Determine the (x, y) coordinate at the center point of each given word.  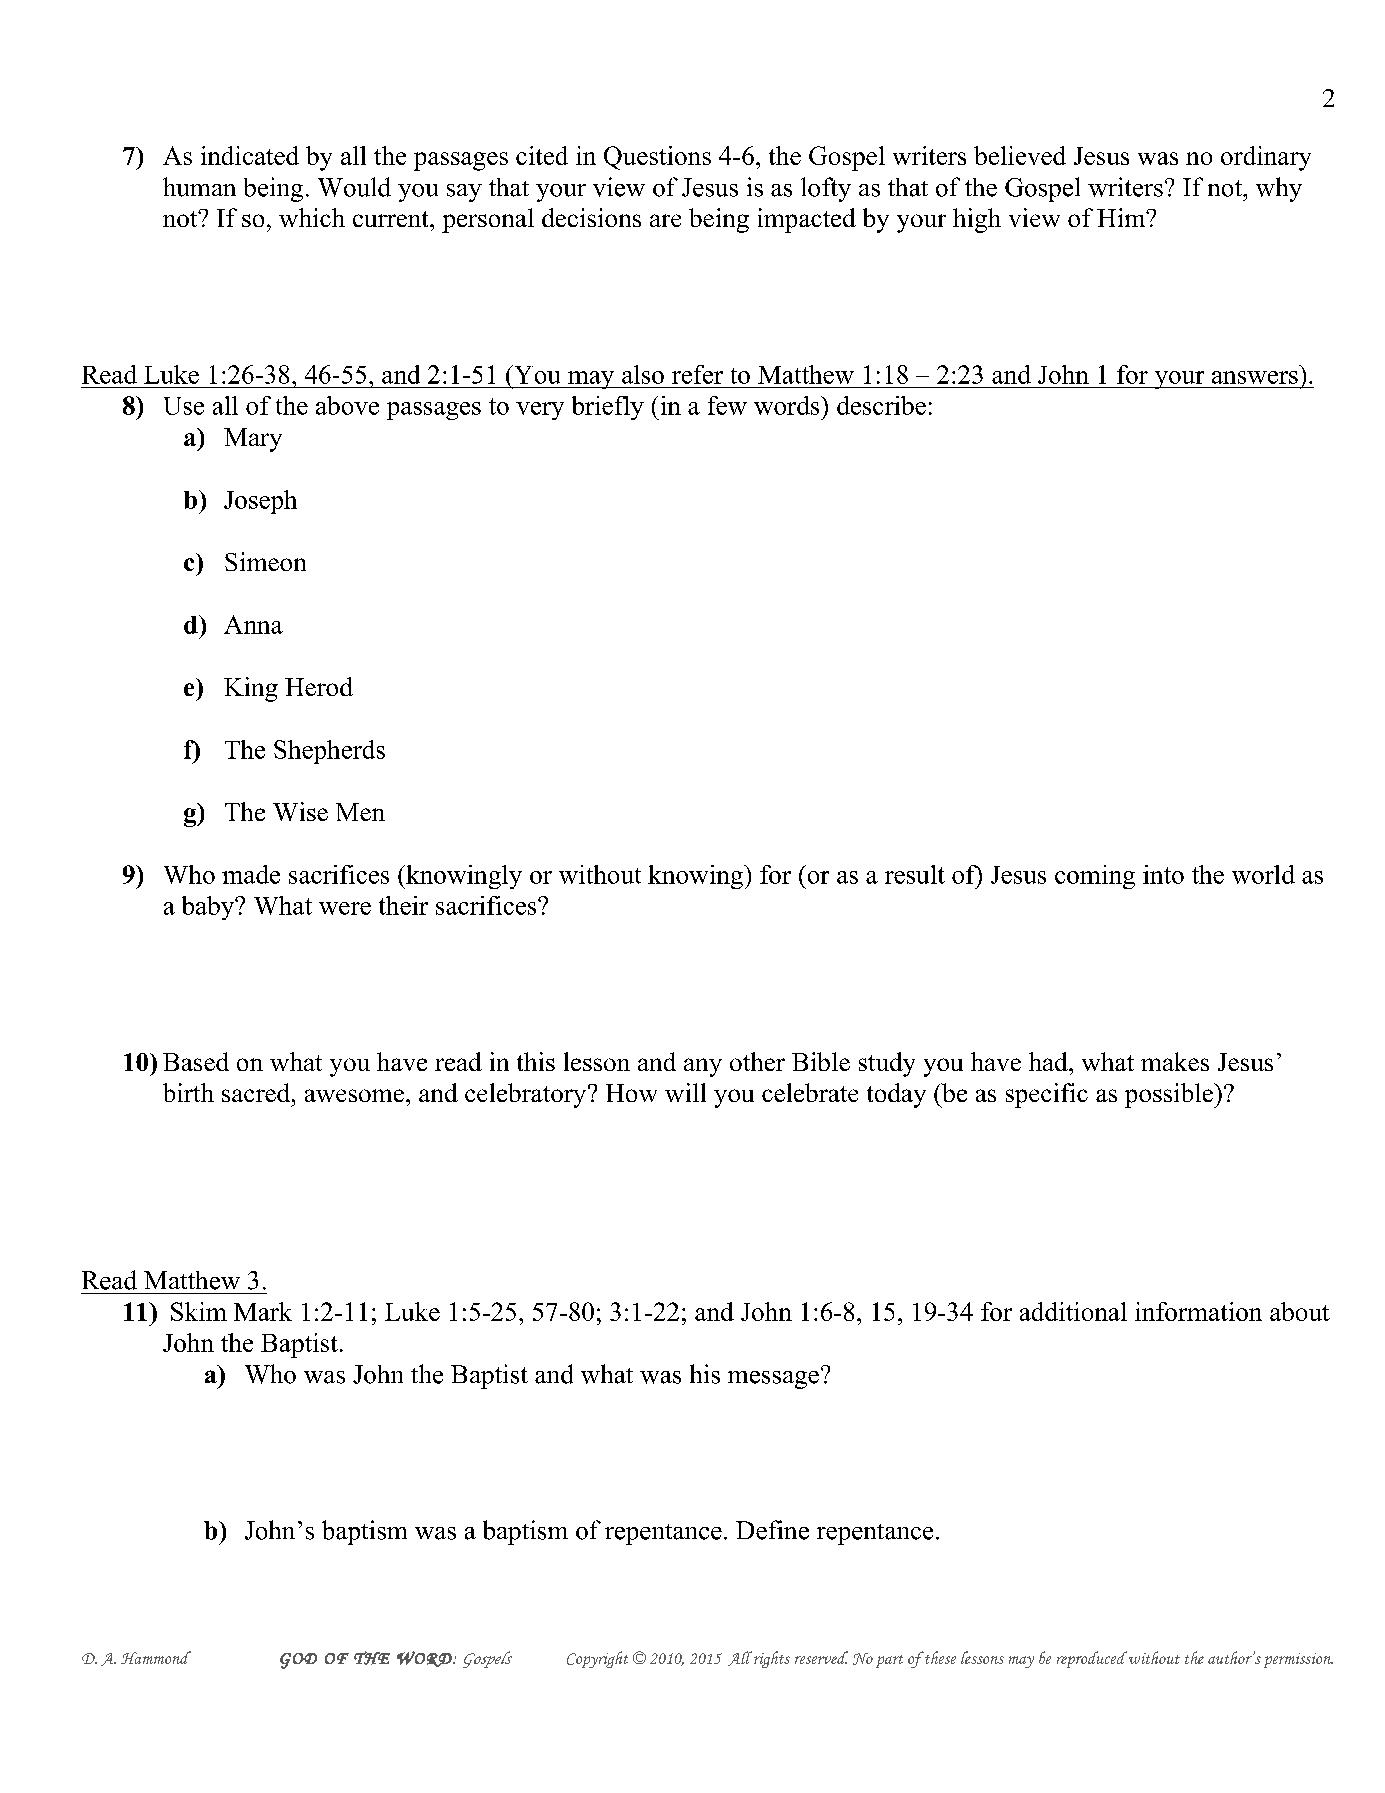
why (1279, 189)
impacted (807, 220)
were (345, 908)
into (1163, 874)
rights (772, 1659)
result (915, 874)
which (312, 217)
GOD (298, 1661)
